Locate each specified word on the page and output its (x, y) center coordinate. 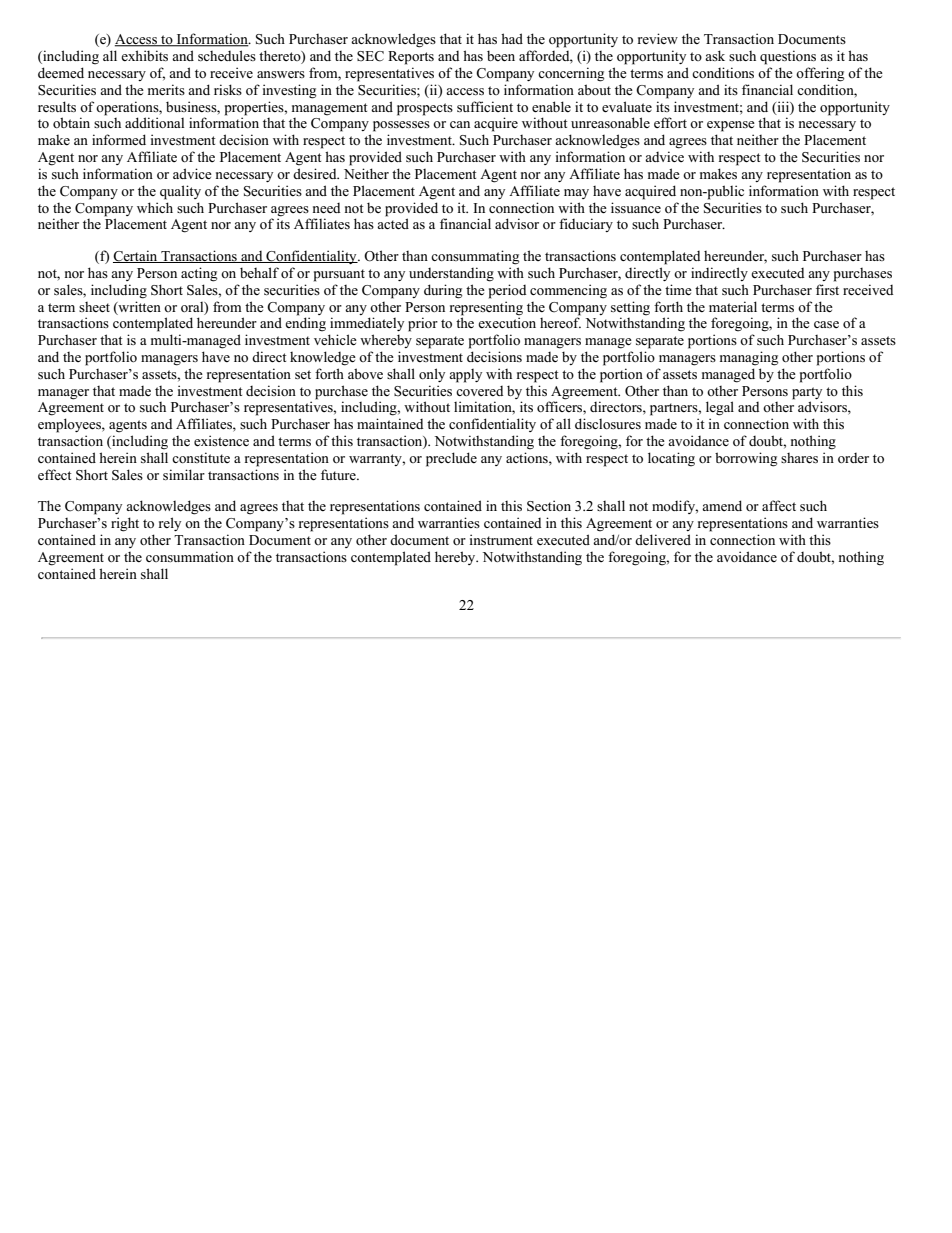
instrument (501, 539)
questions (788, 57)
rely (170, 524)
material (733, 306)
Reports (411, 58)
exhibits (144, 55)
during (443, 291)
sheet (94, 307)
